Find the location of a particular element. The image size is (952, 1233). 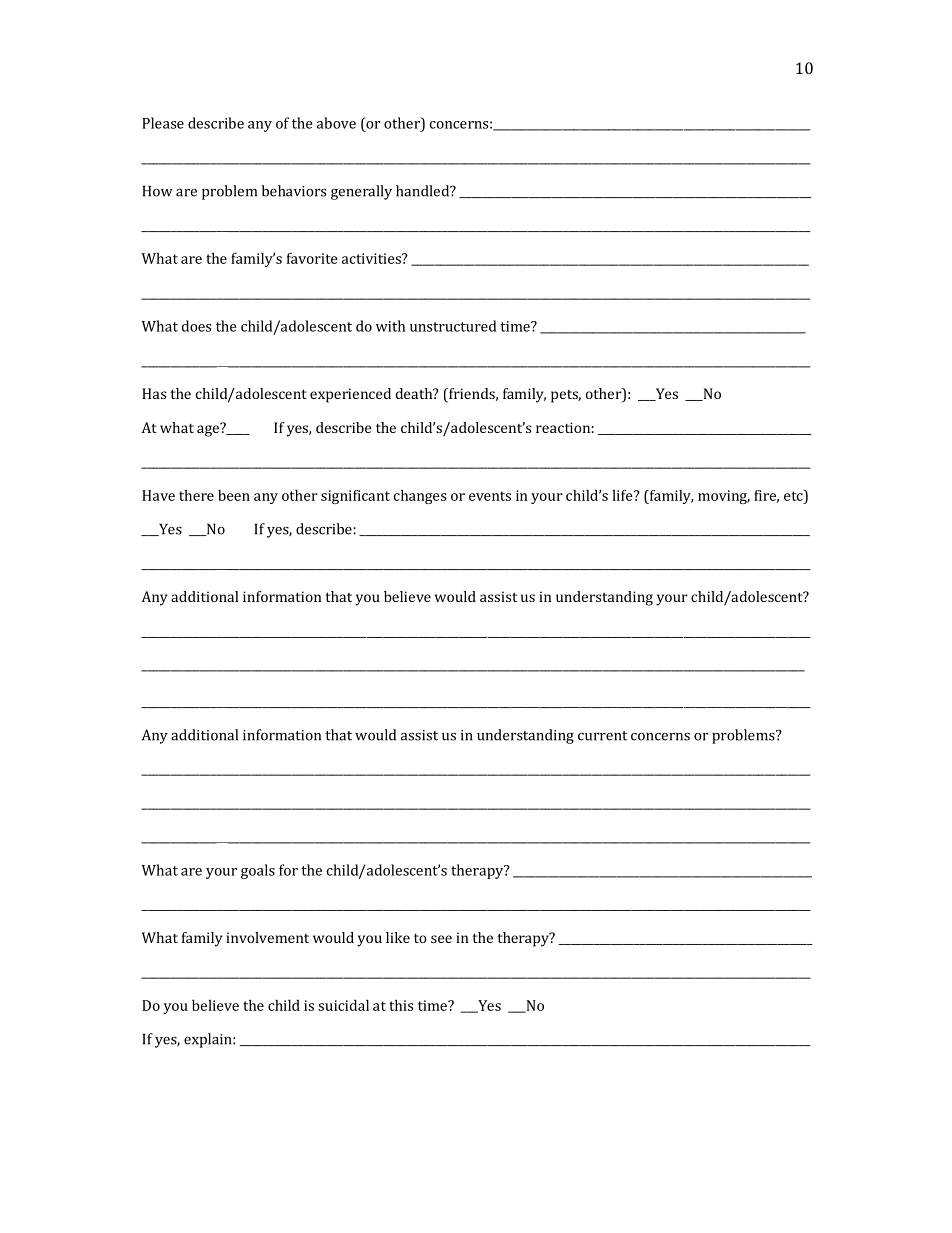

events is located at coordinates (490, 496).
